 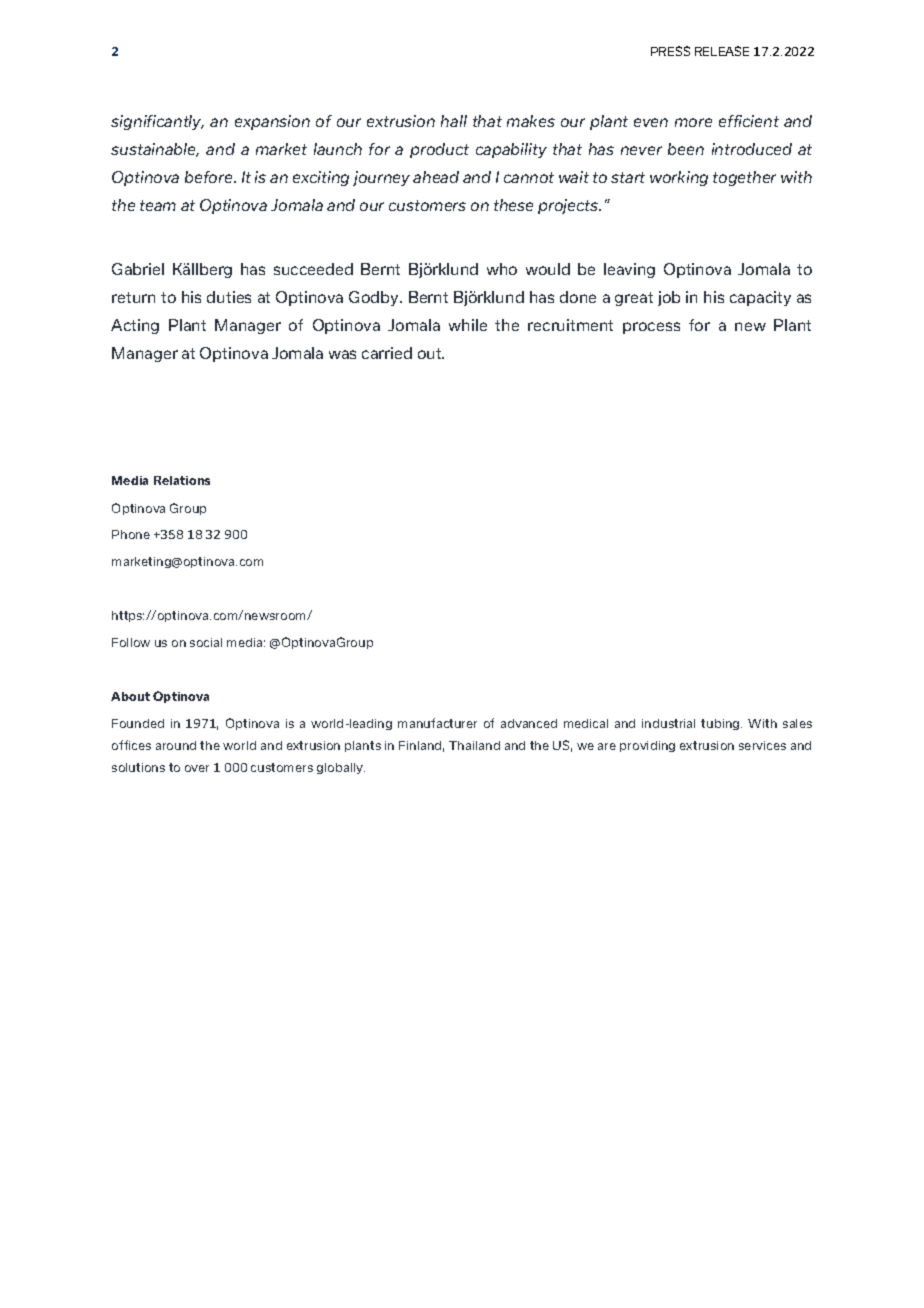 I want to click on Thailand, so click(x=474, y=745).
